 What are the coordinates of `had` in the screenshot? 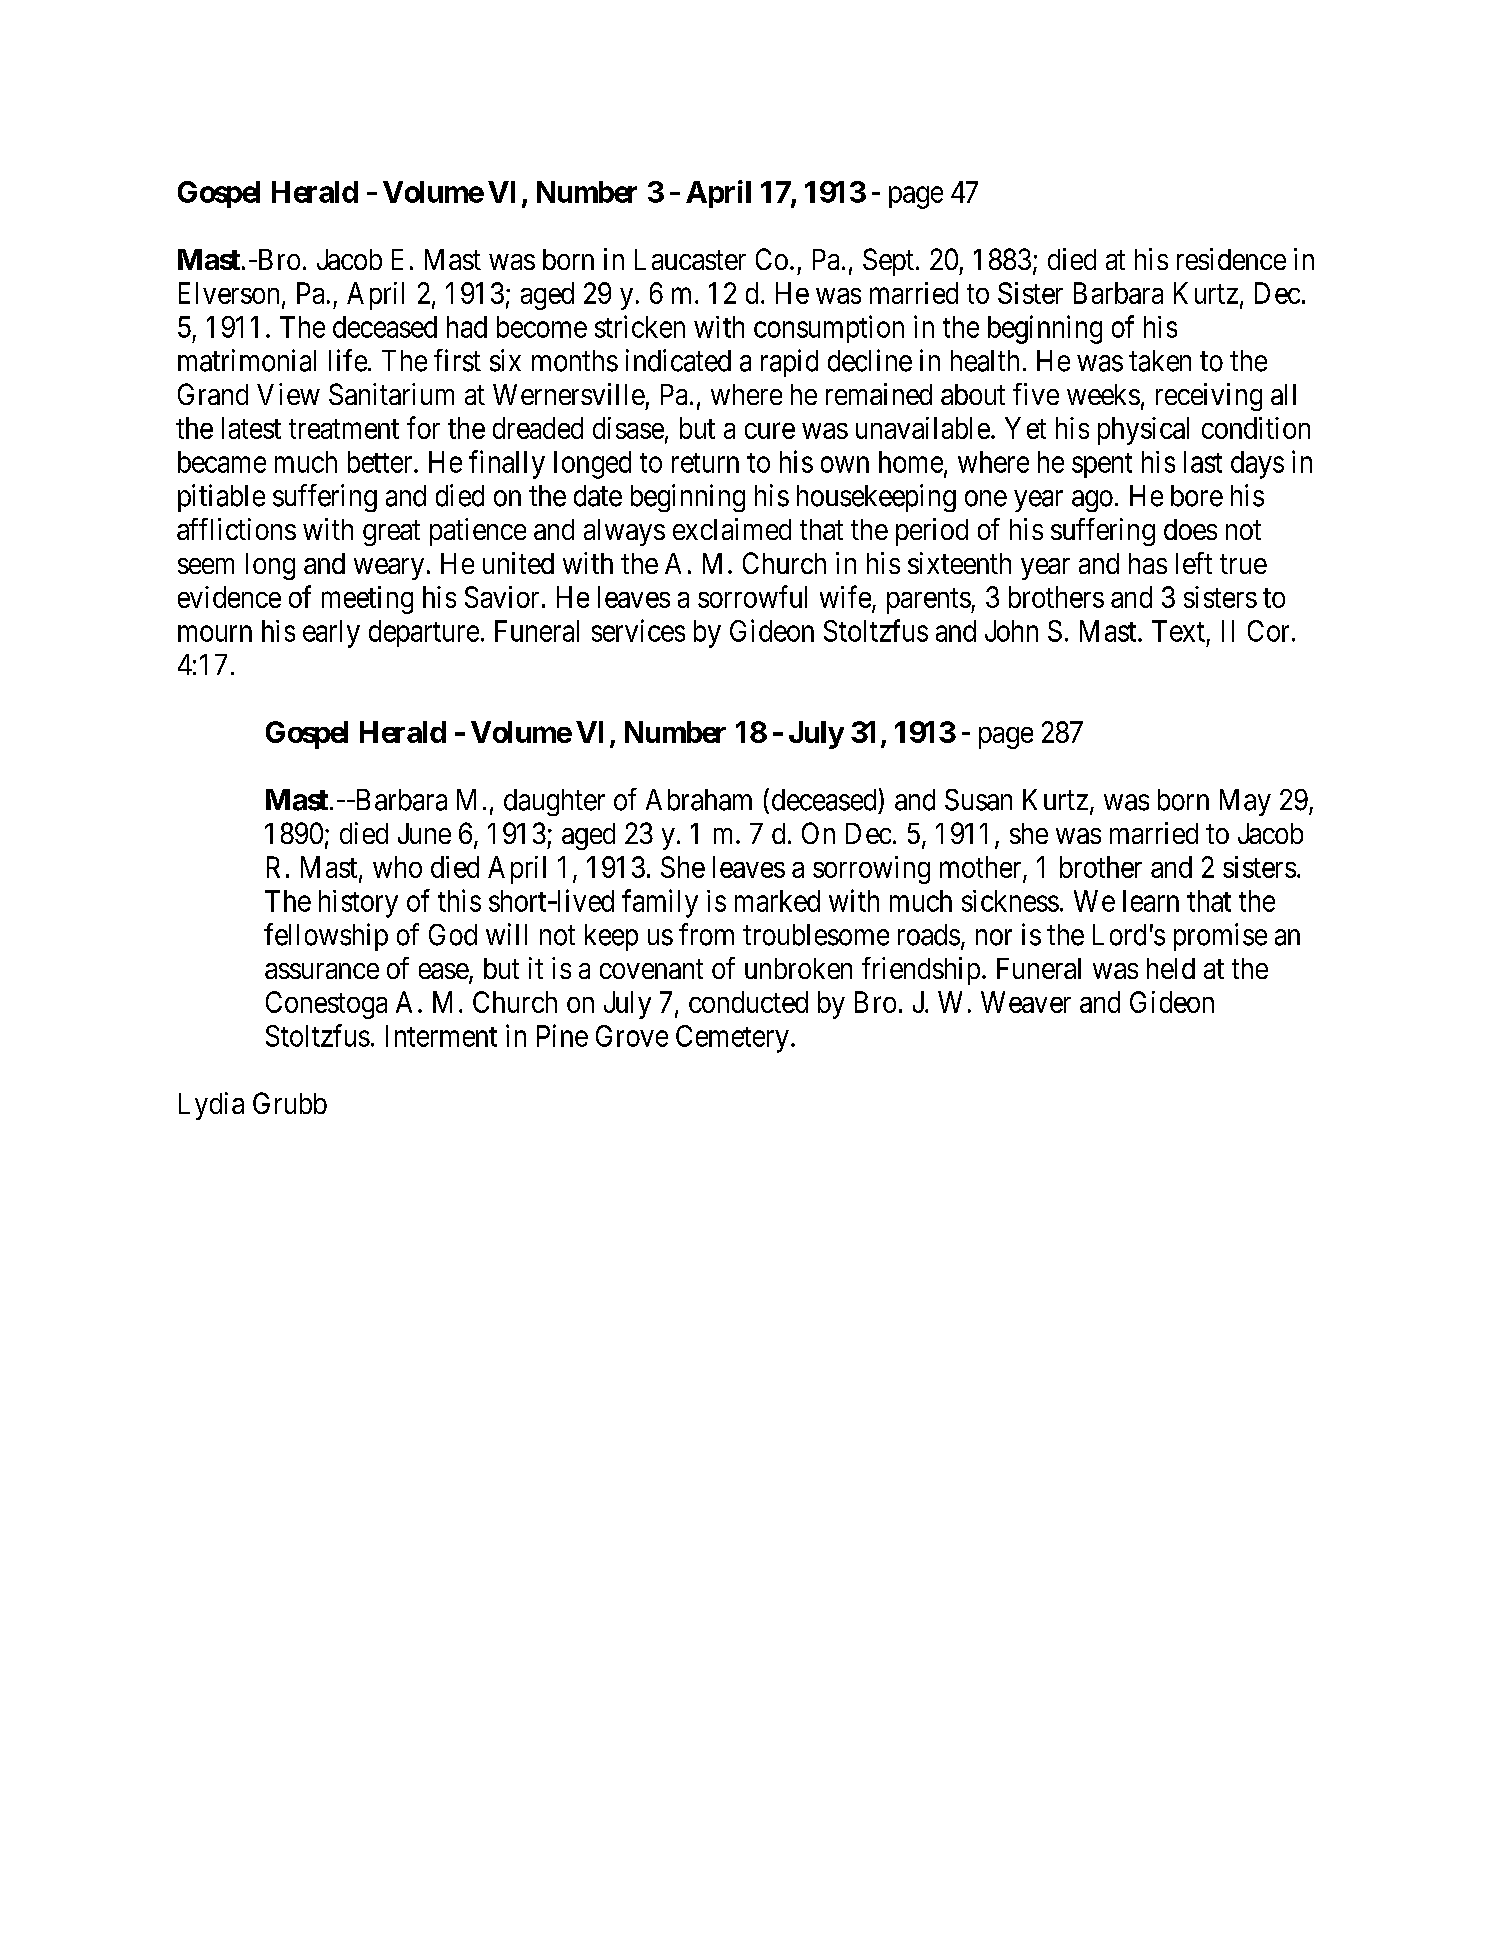 It's located at (467, 327).
